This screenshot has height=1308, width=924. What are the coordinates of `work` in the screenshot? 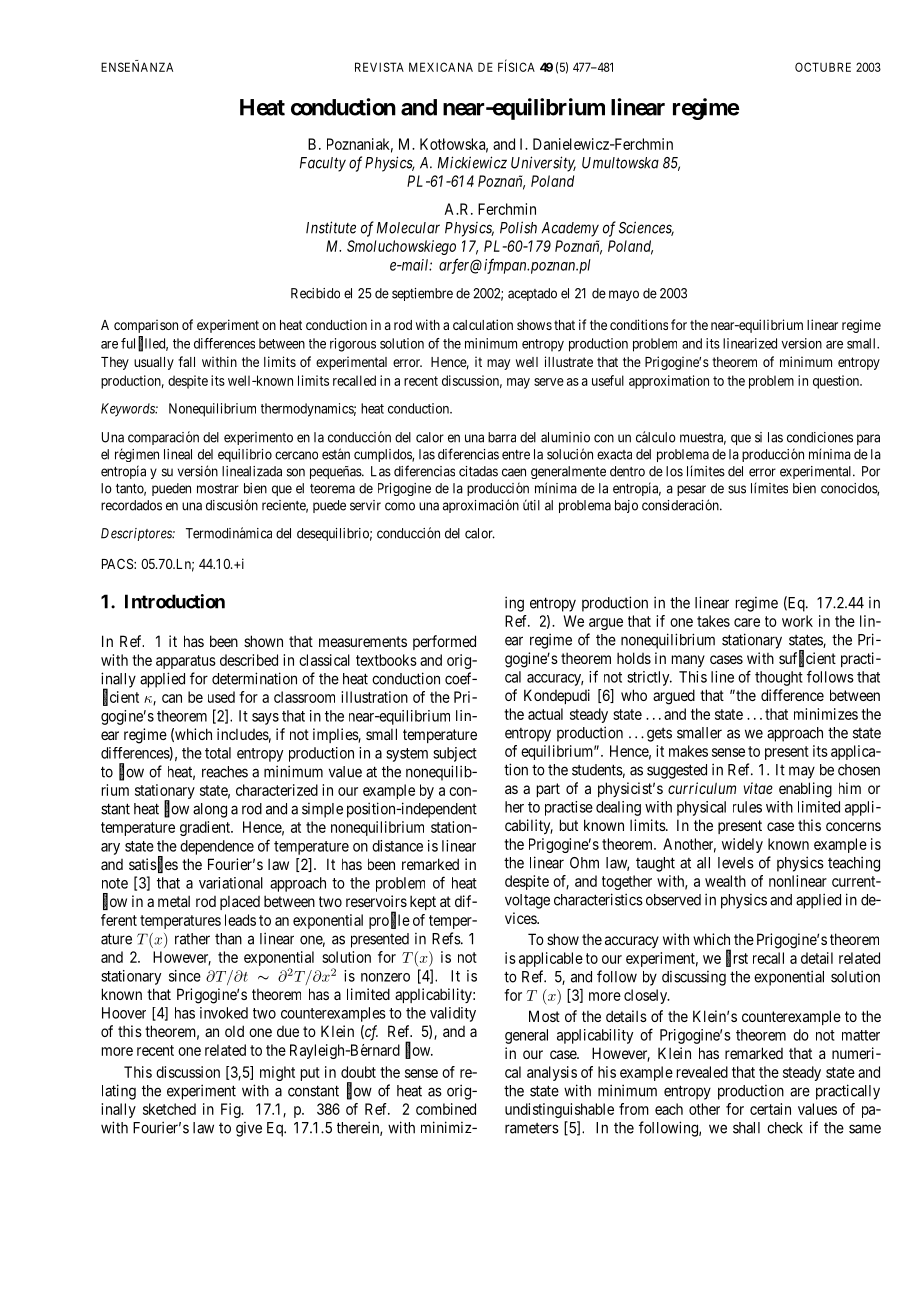 It's located at (797, 621).
